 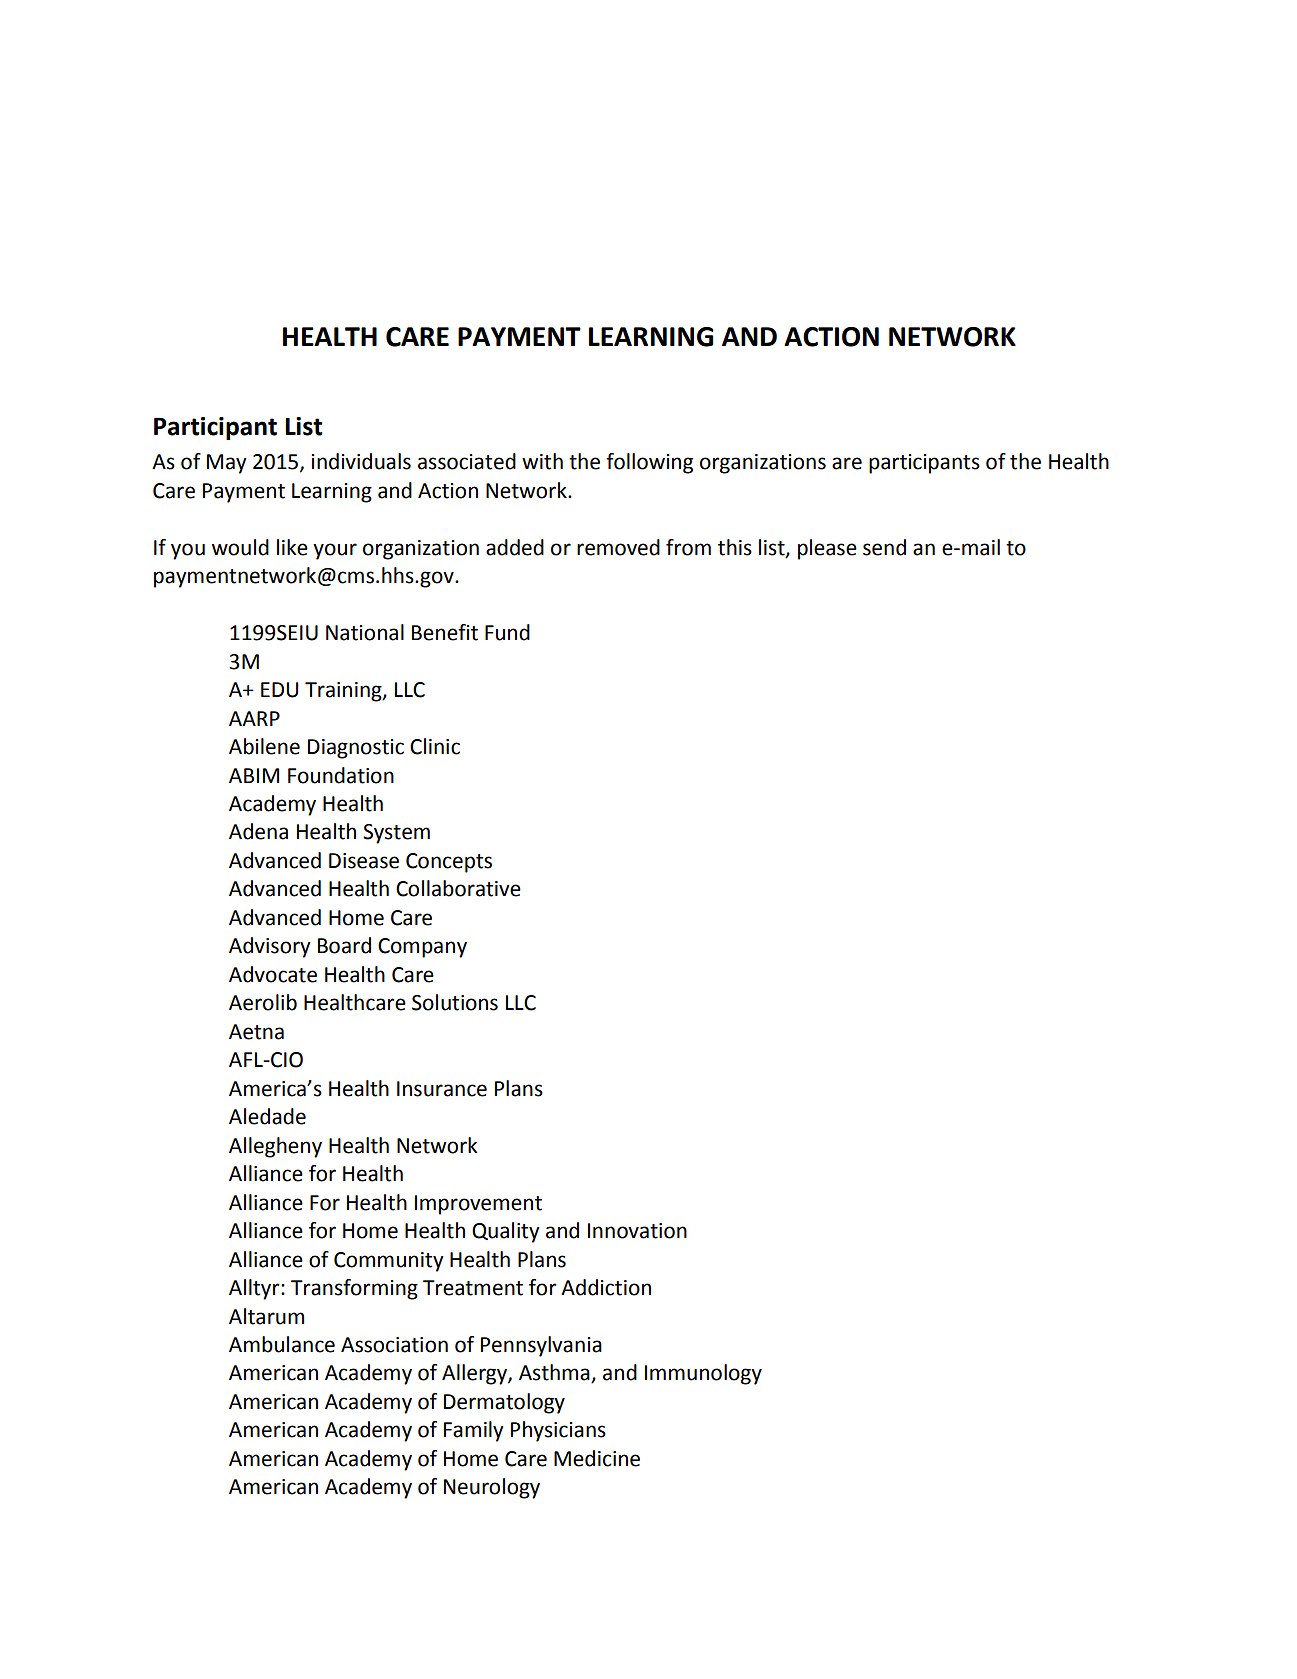 I want to click on Clinic, so click(x=435, y=746).
